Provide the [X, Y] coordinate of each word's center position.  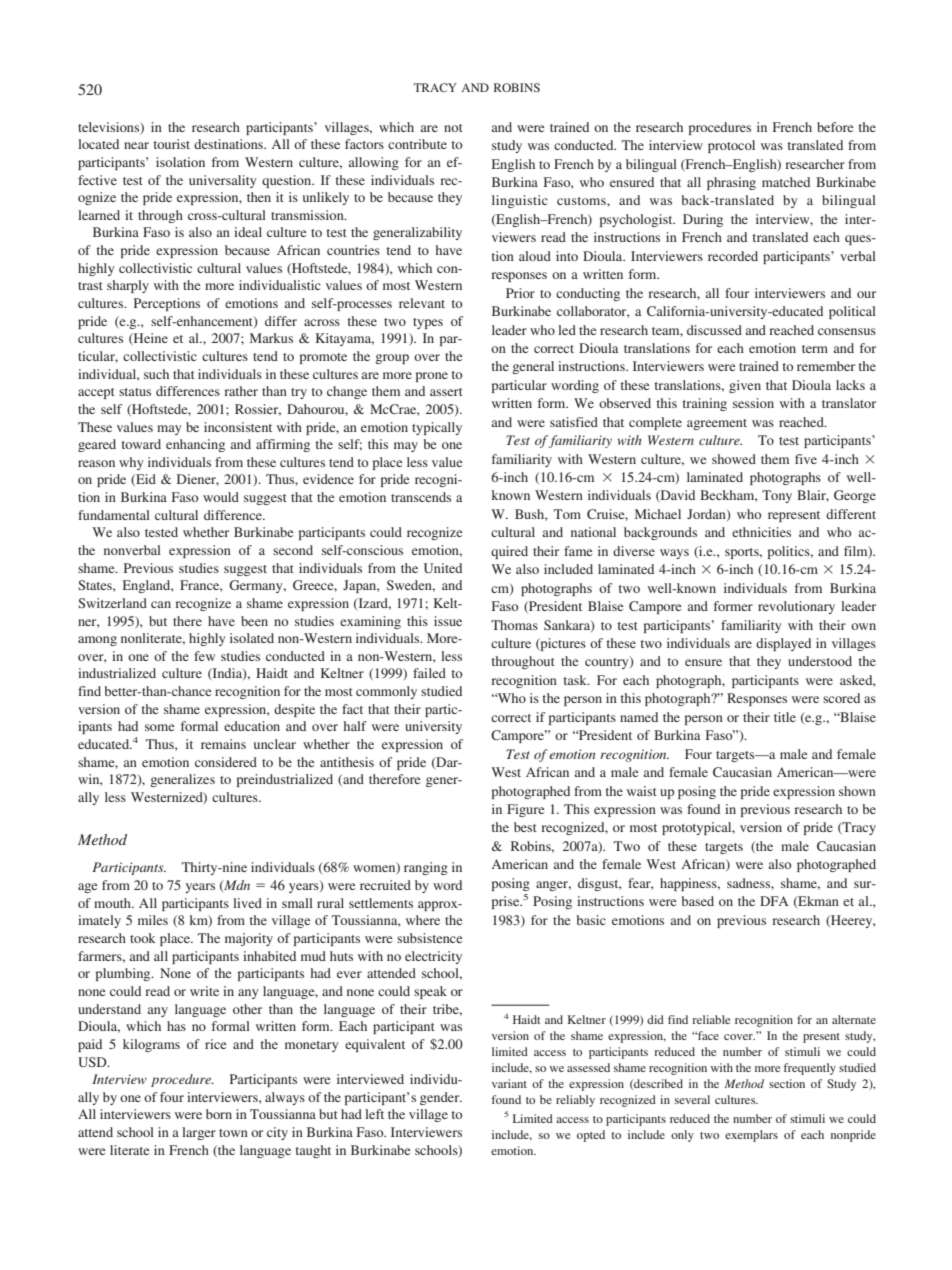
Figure [525, 810]
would [221, 497]
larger [199, 1133]
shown [857, 791]
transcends [421, 497]
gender [441, 1098]
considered [226, 762]
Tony [777, 496]
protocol [731, 146]
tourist [171, 144]
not [453, 128]
